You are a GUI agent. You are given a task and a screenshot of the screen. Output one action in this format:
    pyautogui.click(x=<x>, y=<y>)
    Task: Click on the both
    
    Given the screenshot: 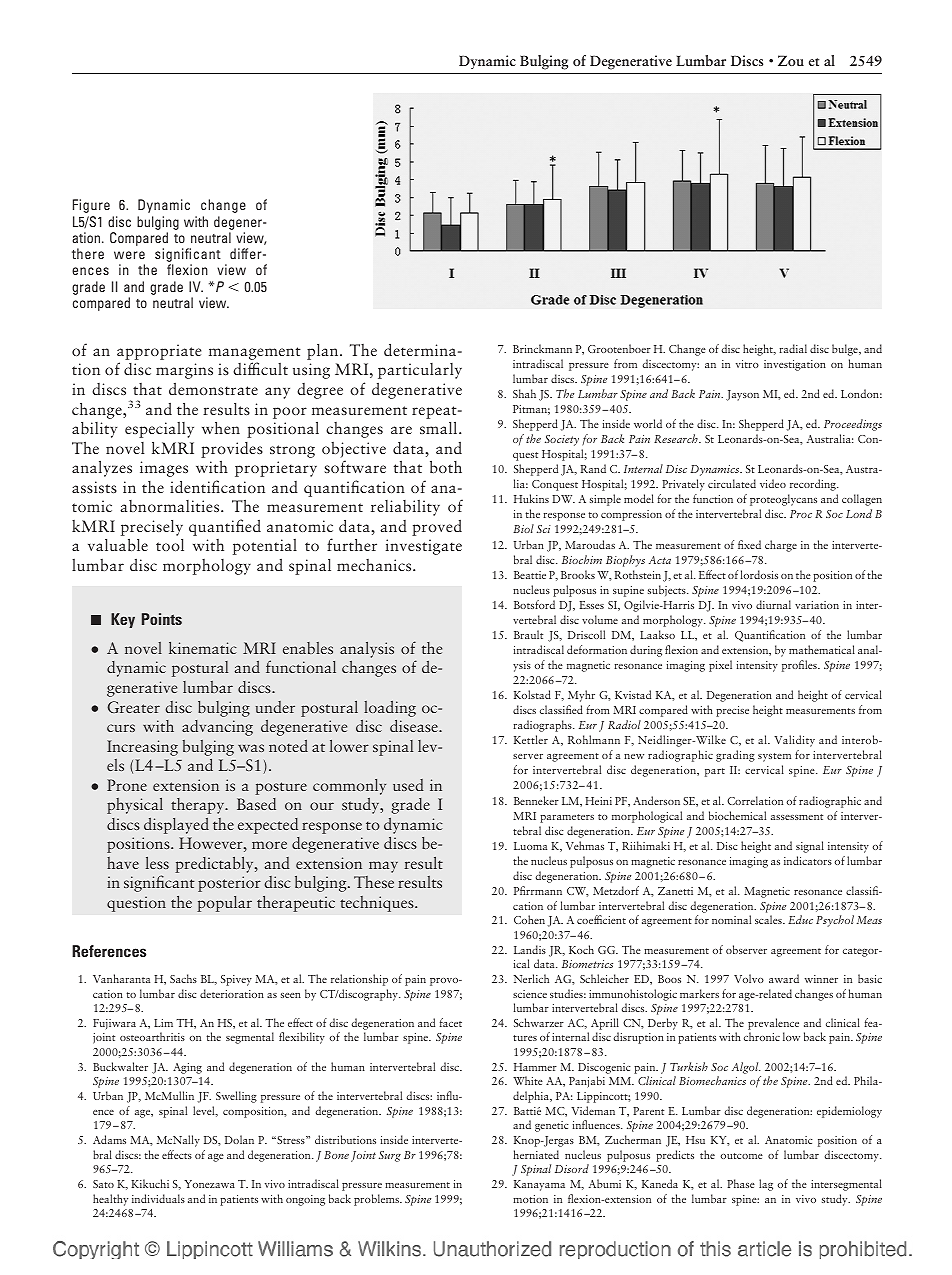 What is the action you would take?
    pyautogui.click(x=446, y=466)
